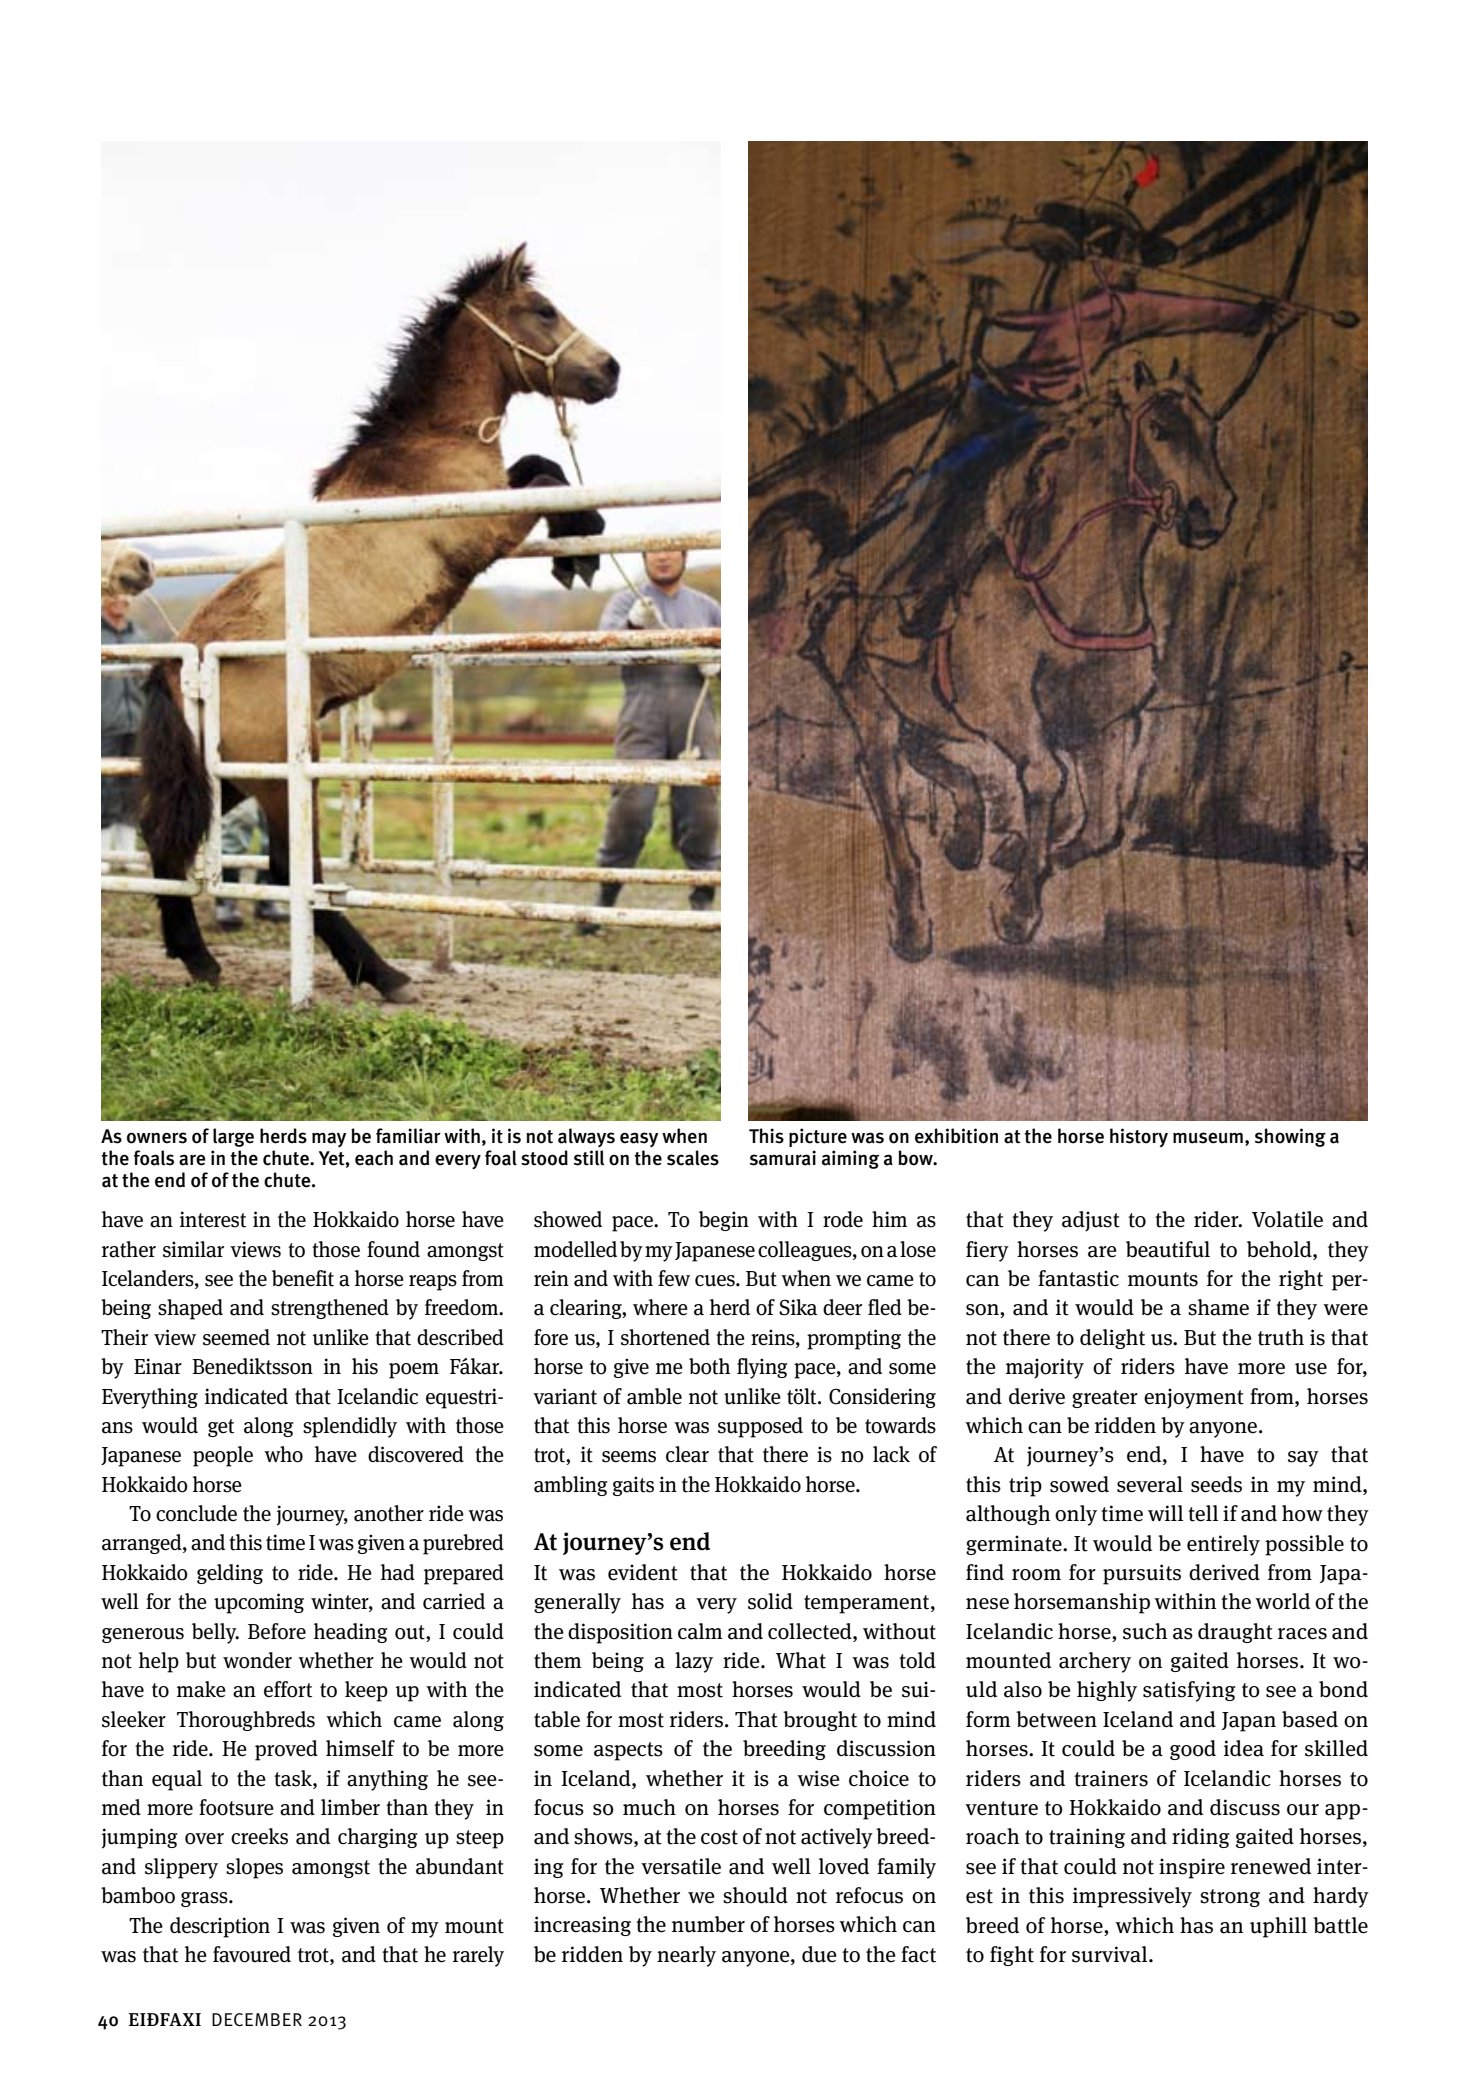 The width and height of the document is (1470, 2078). What do you see at coordinates (283, 1454) in the document?
I see `who` at bounding box center [283, 1454].
